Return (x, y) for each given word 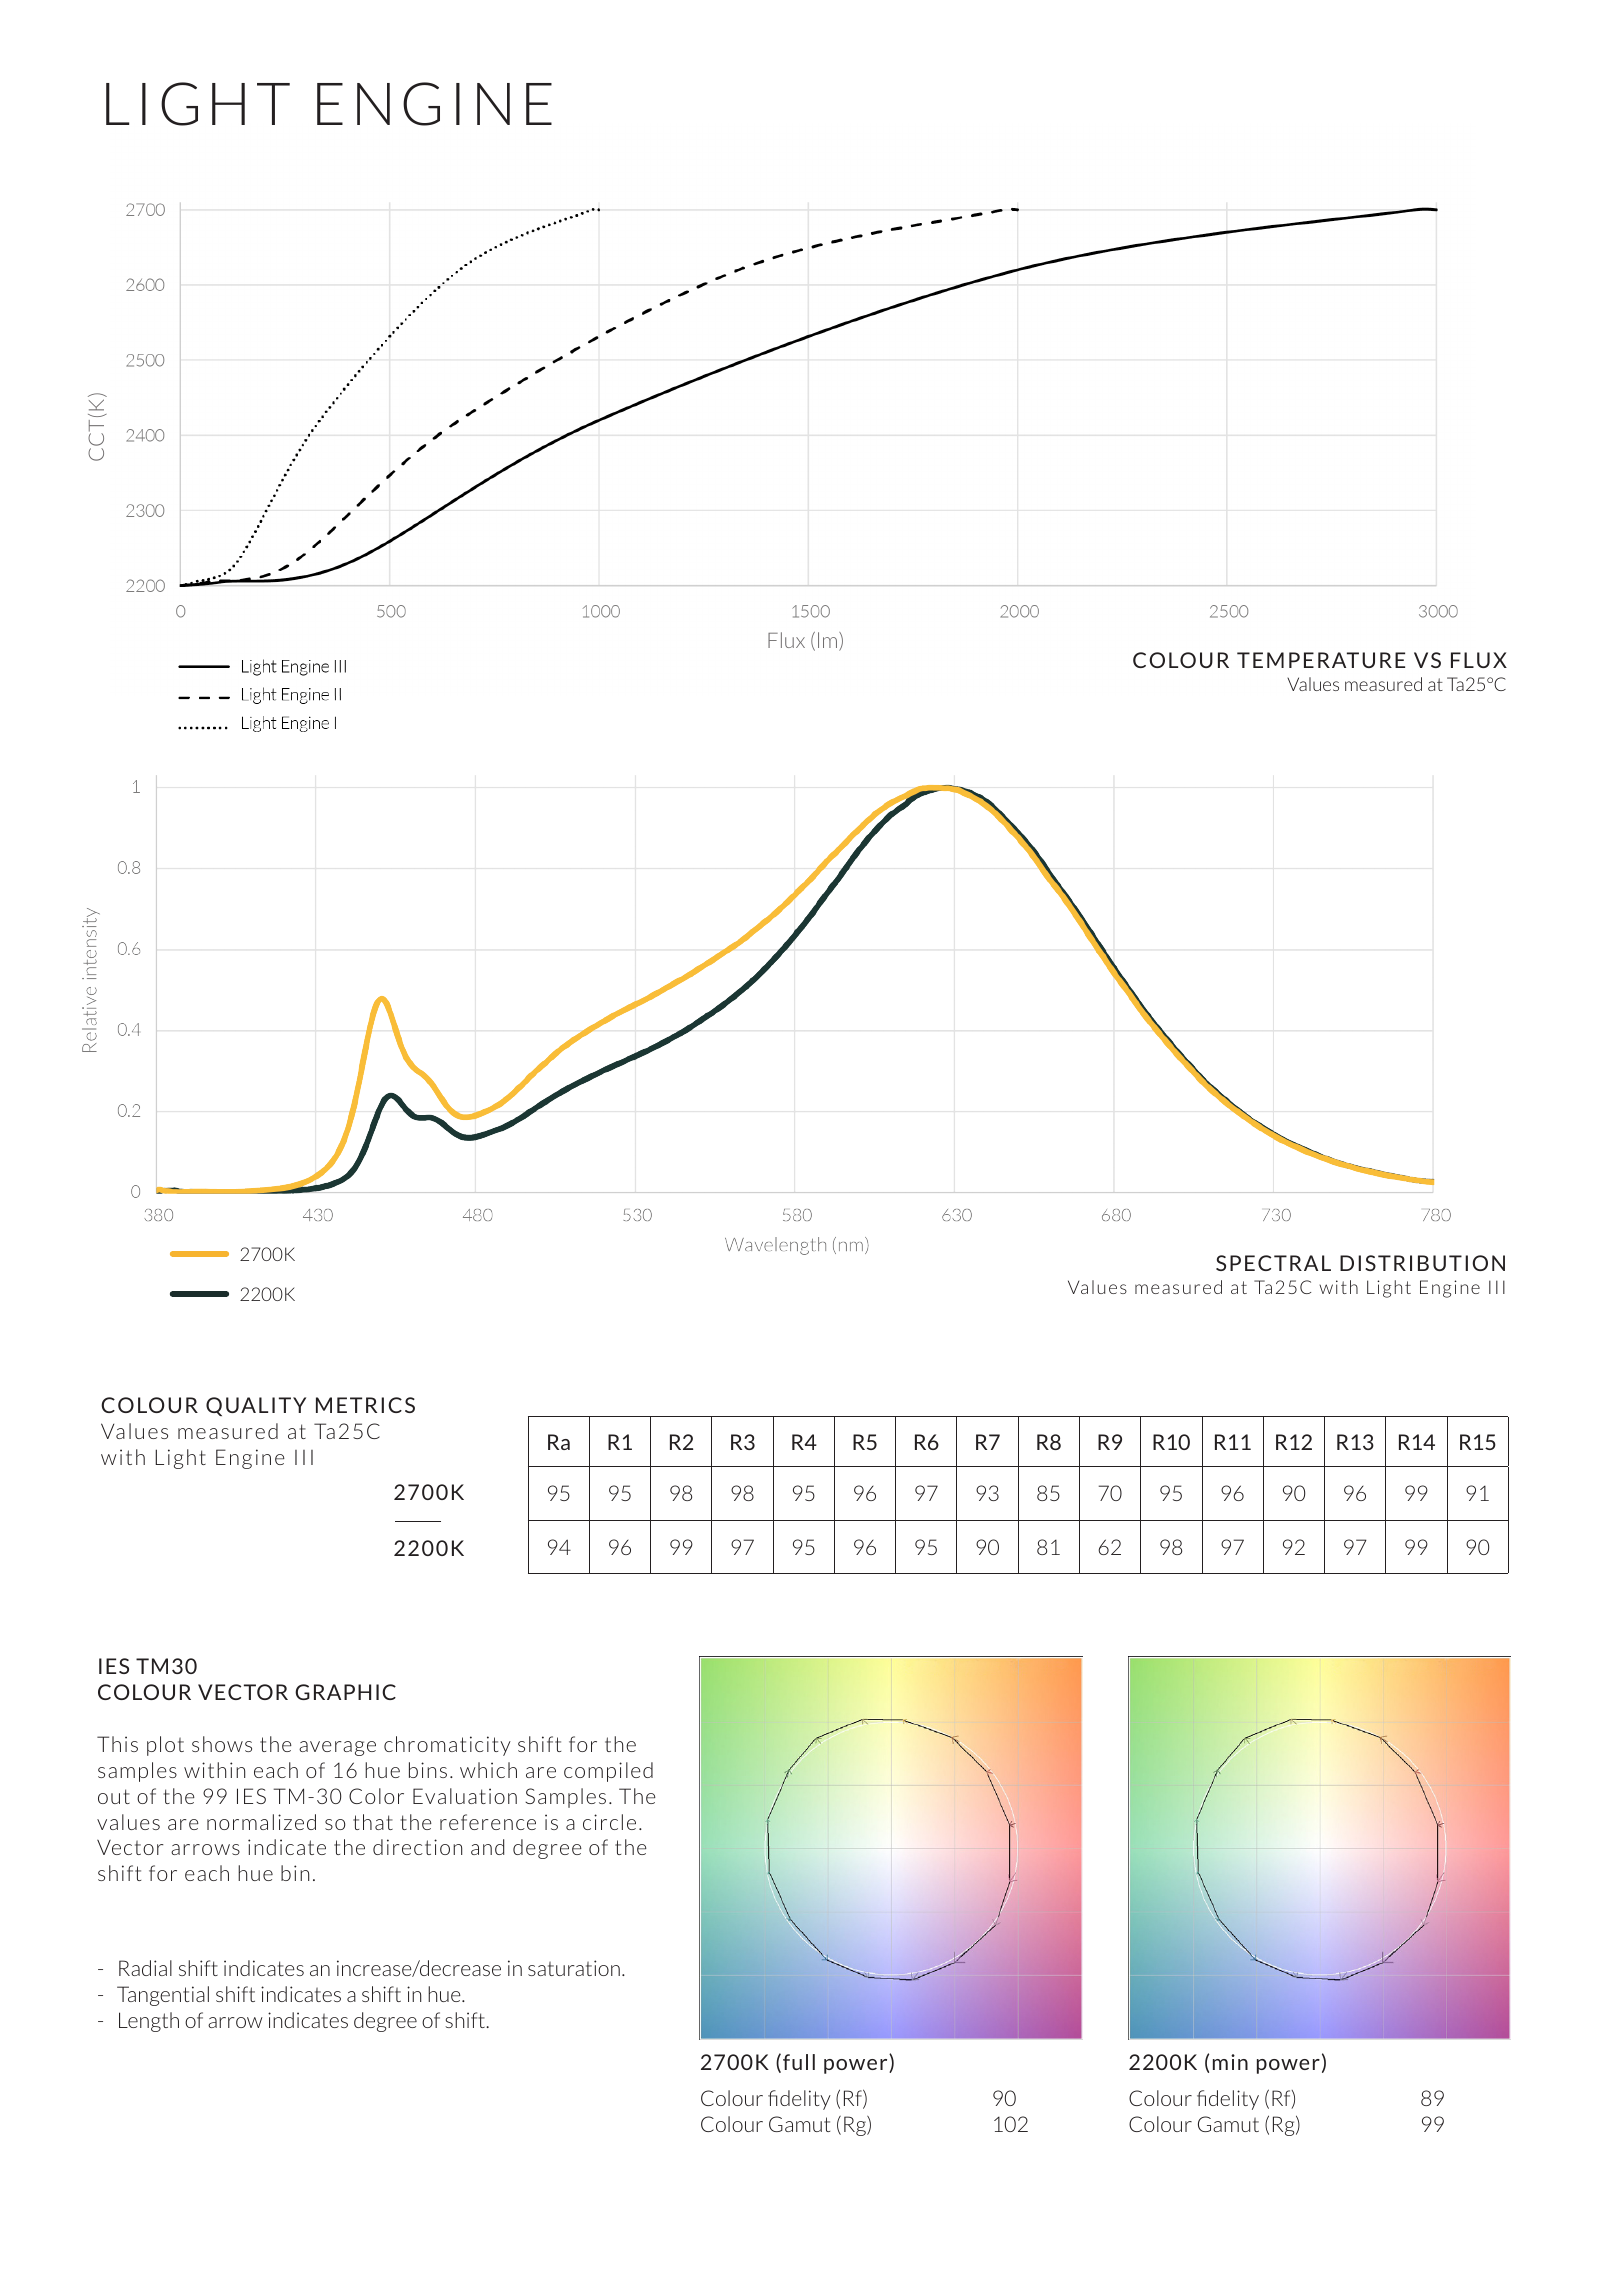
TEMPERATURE (1321, 660)
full (799, 2062)
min (1230, 2062)
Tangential (163, 1996)
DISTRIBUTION (1422, 1263)
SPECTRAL (1273, 1263)
